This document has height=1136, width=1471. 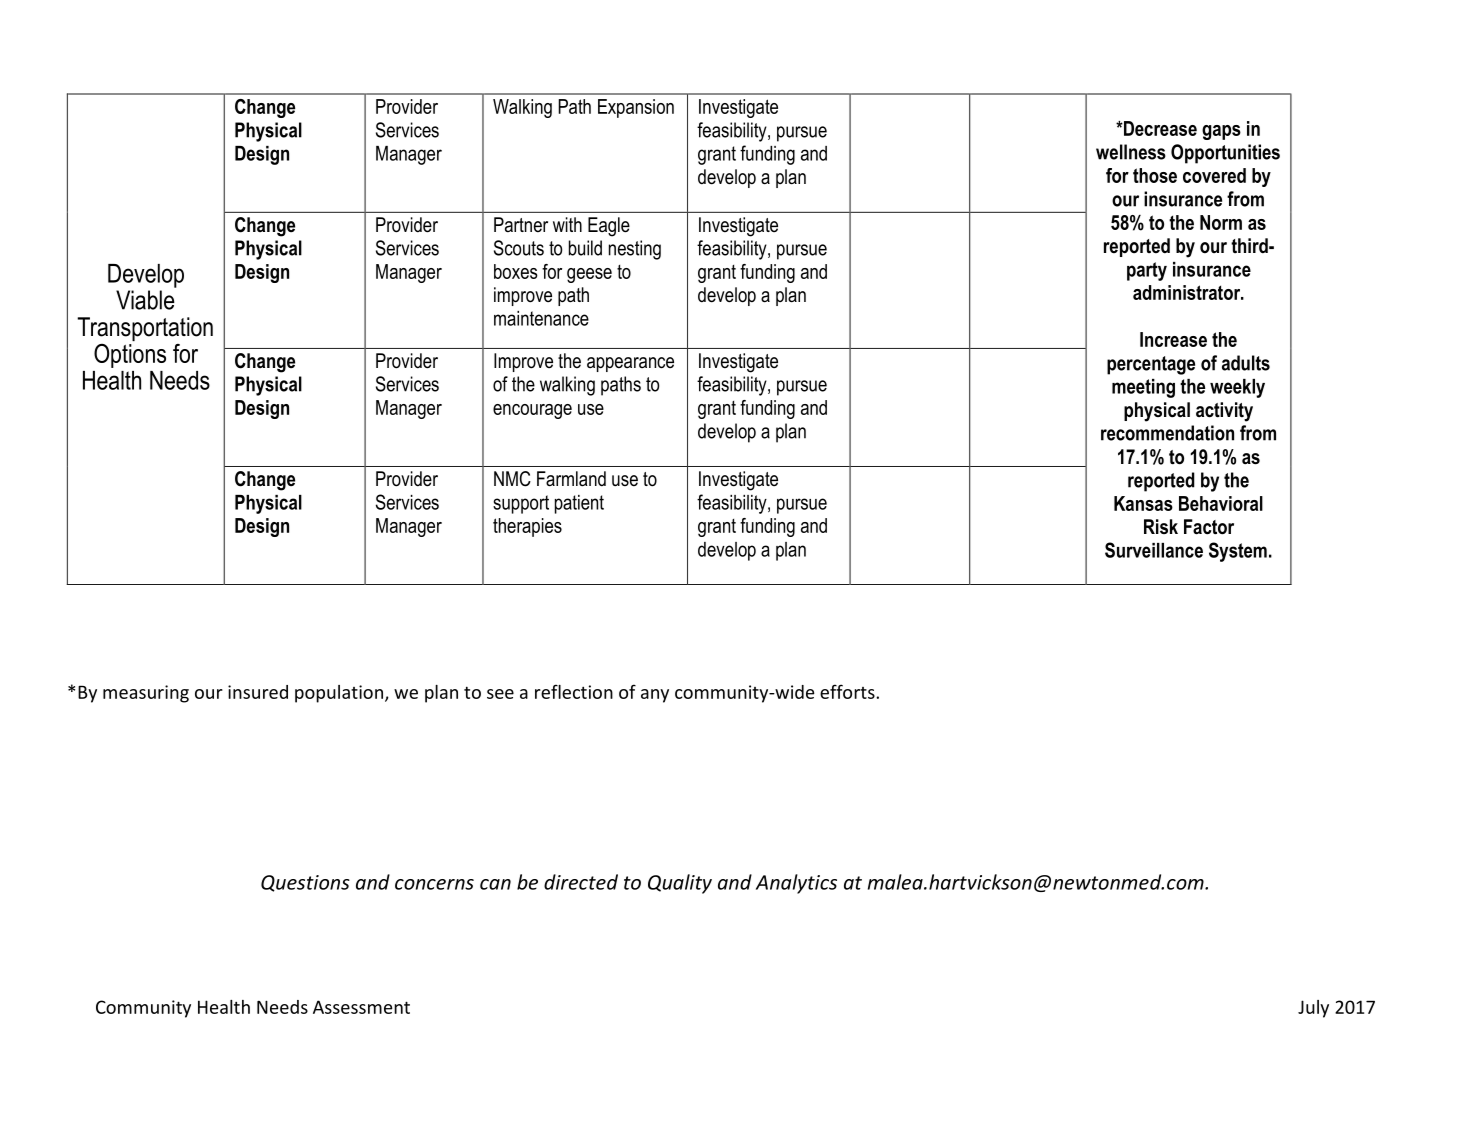 What do you see at coordinates (1154, 550) in the document?
I see `Surveillance` at bounding box center [1154, 550].
